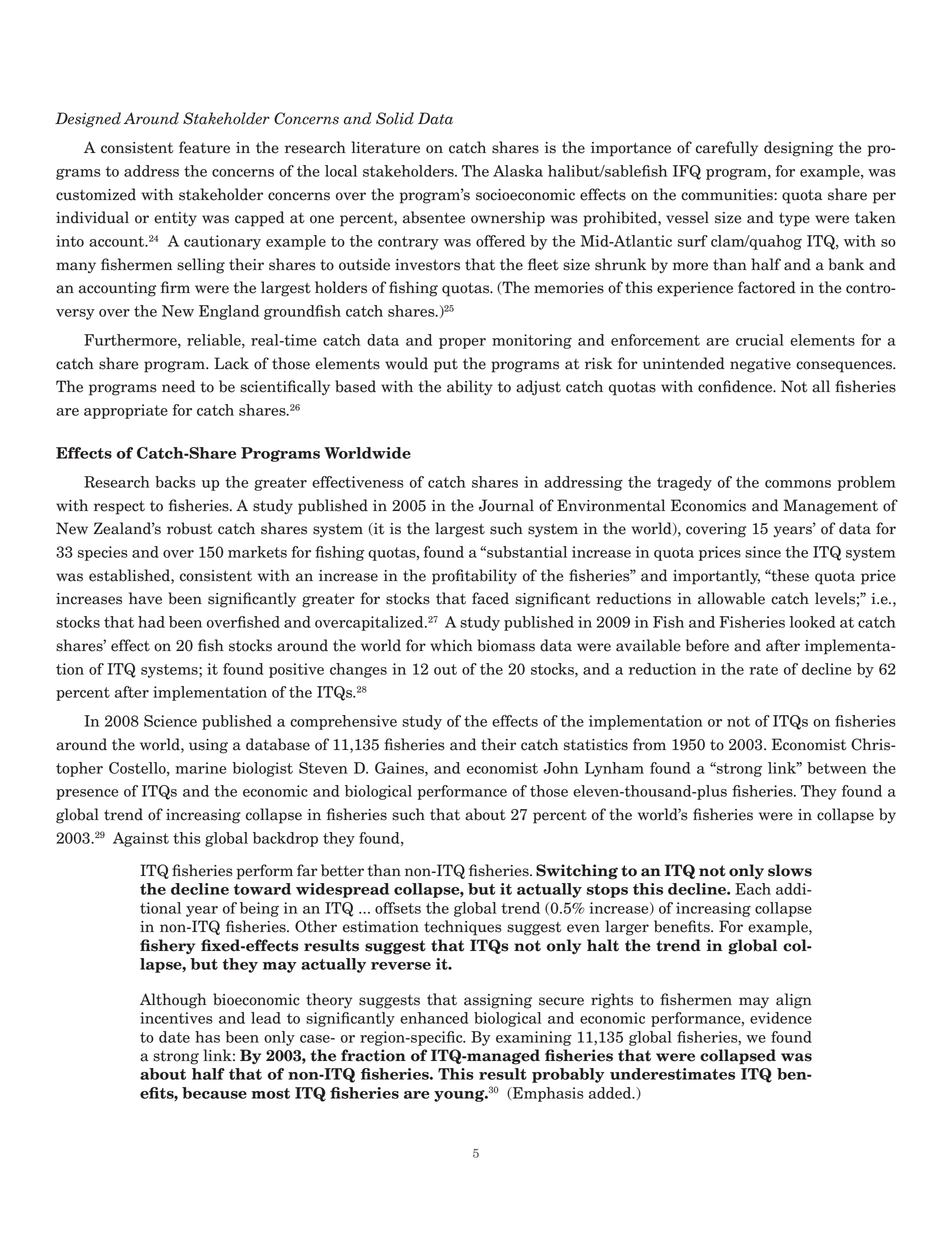 The image size is (952, 1233). I want to click on Alaska, so click(518, 171).
